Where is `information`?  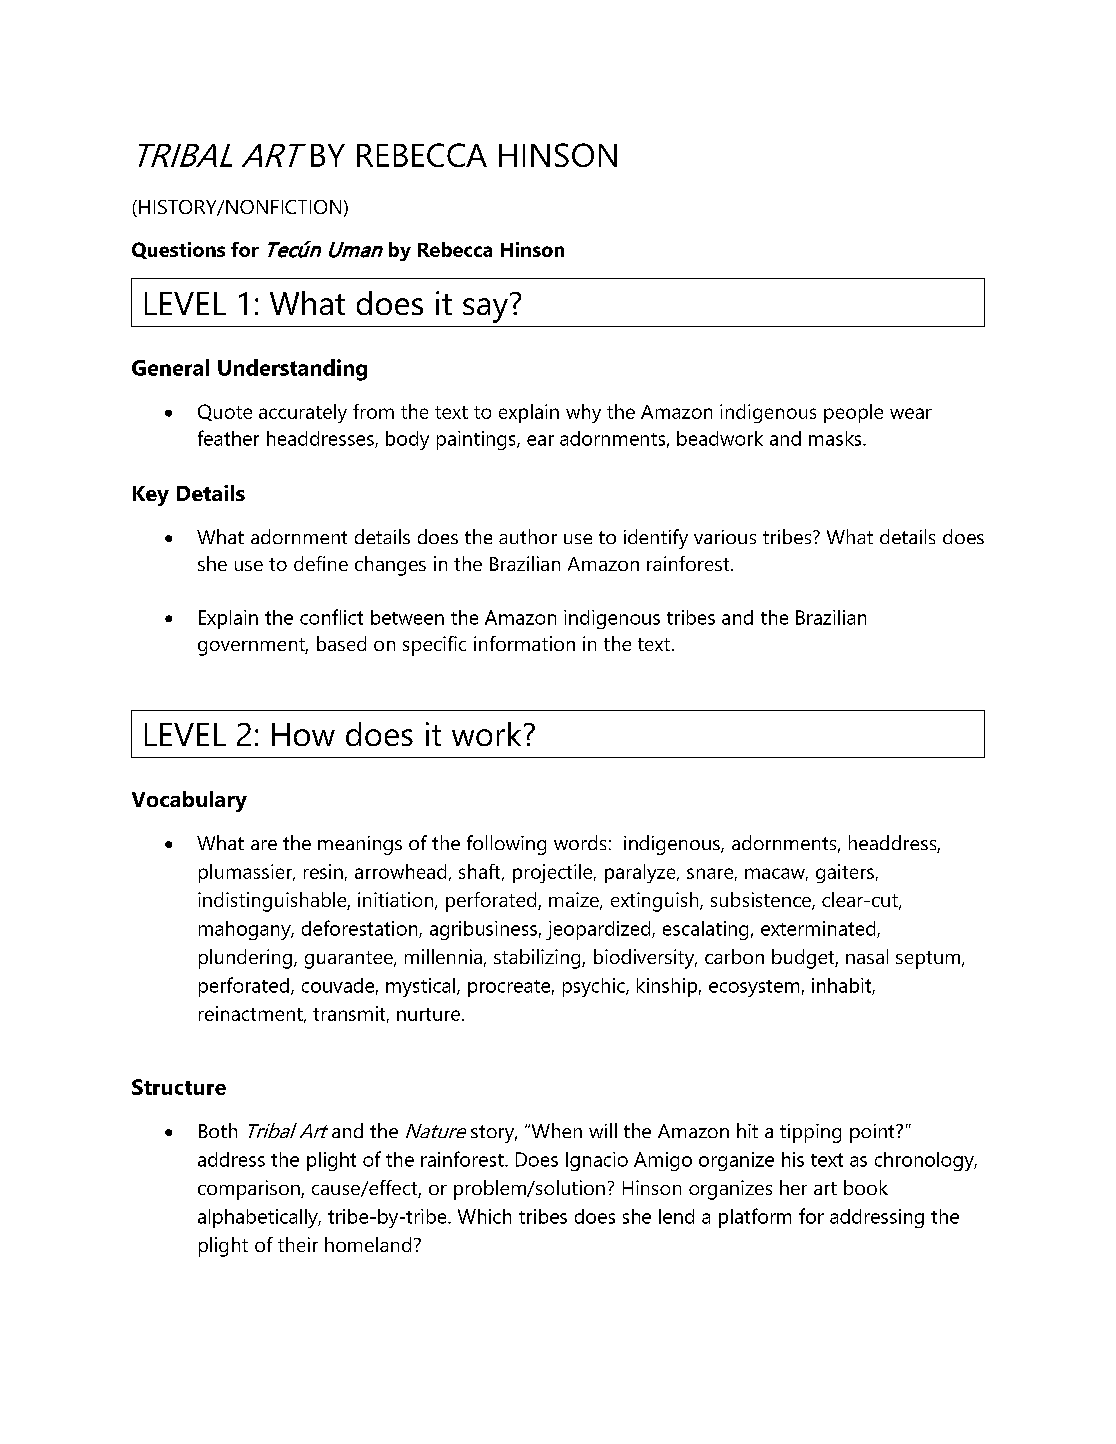
information is located at coordinates (524, 643).
